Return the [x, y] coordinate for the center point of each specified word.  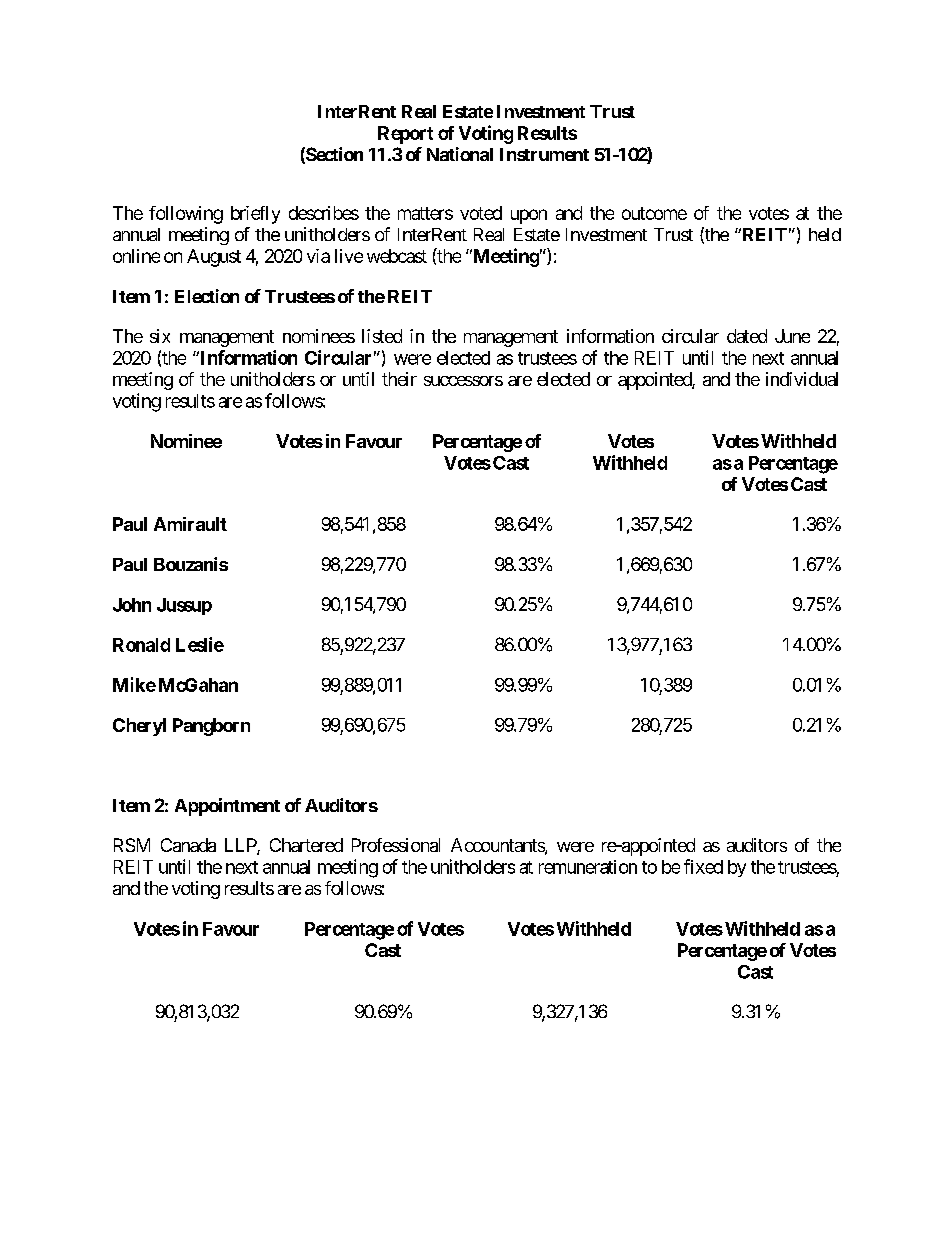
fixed [703, 866]
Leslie [200, 644]
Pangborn [211, 727]
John [132, 605]
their [399, 379]
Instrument [544, 154]
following [186, 215]
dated [747, 336]
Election [207, 296]
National [460, 154]
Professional [396, 845]
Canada [188, 845]
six [160, 336]
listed [382, 336]
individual [802, 379]
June [792, 336]
